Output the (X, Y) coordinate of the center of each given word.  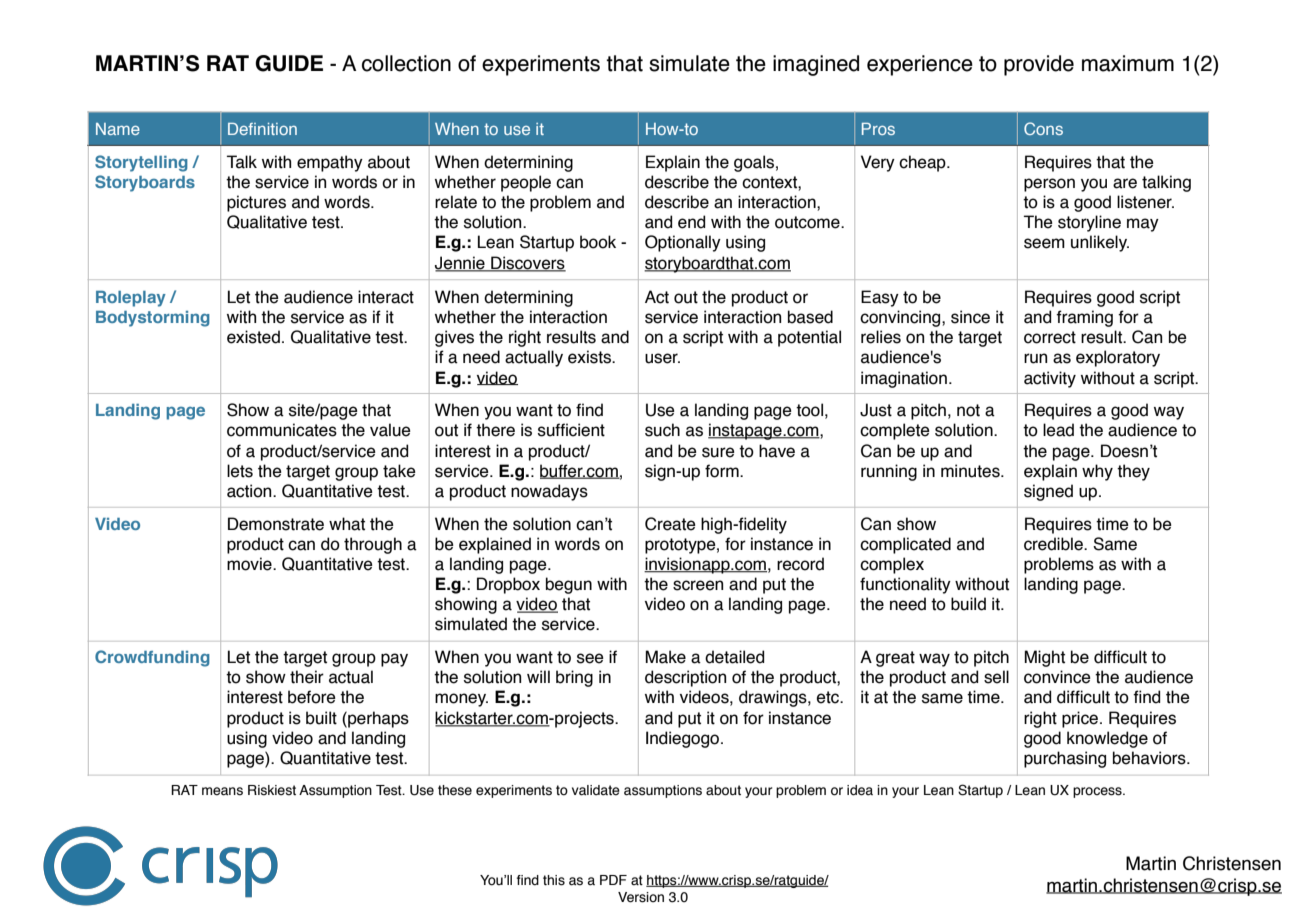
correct (1050, 337)
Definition (262, 129)
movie (250, 564)
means (222, 791)
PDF (613, 880)
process (1098, 792)
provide (1039, 65)
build (968, 604)
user (662, 358)
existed (253, 337)
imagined (816, 65)
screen (698, 585)
